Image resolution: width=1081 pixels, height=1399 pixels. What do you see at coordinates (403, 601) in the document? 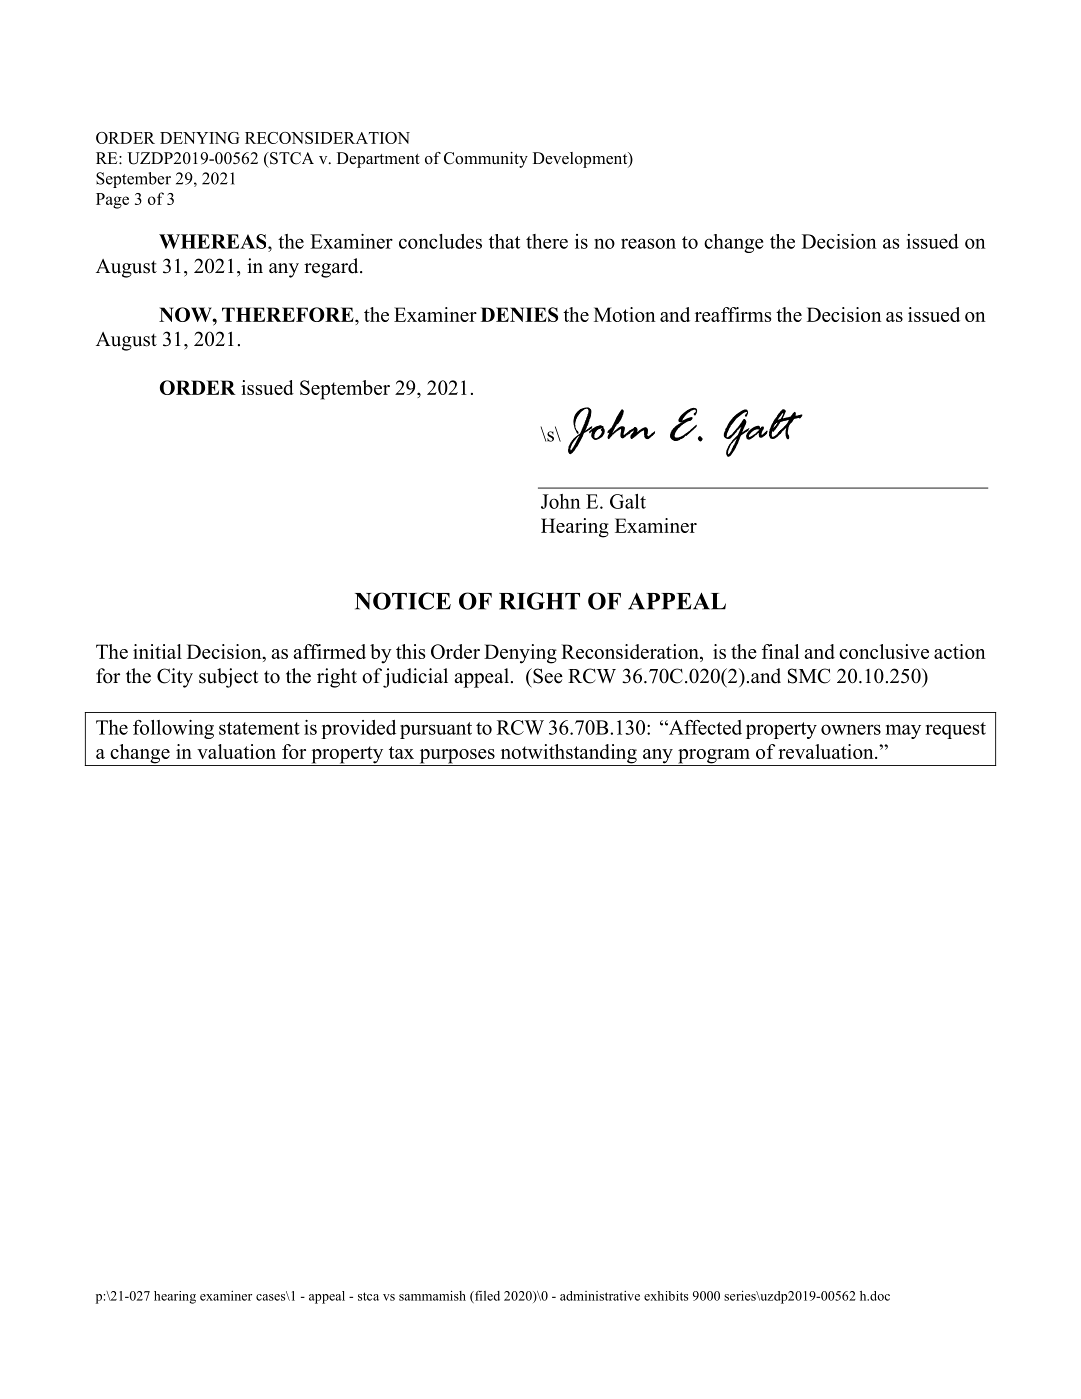
I see `NOTICE` at bounding box center [403, 601].
